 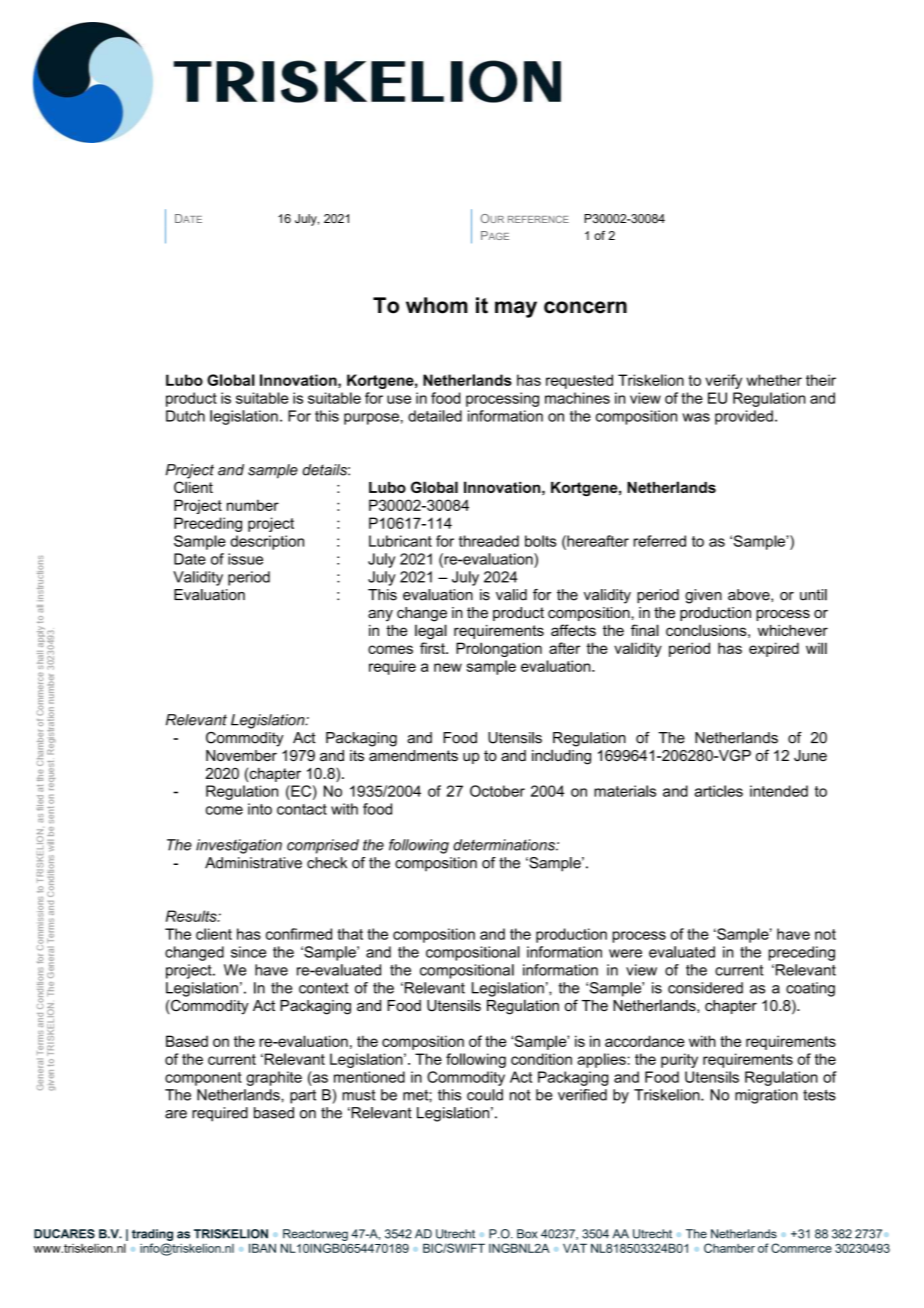 I want to click on Administrative, so click(x=253, y=863).
